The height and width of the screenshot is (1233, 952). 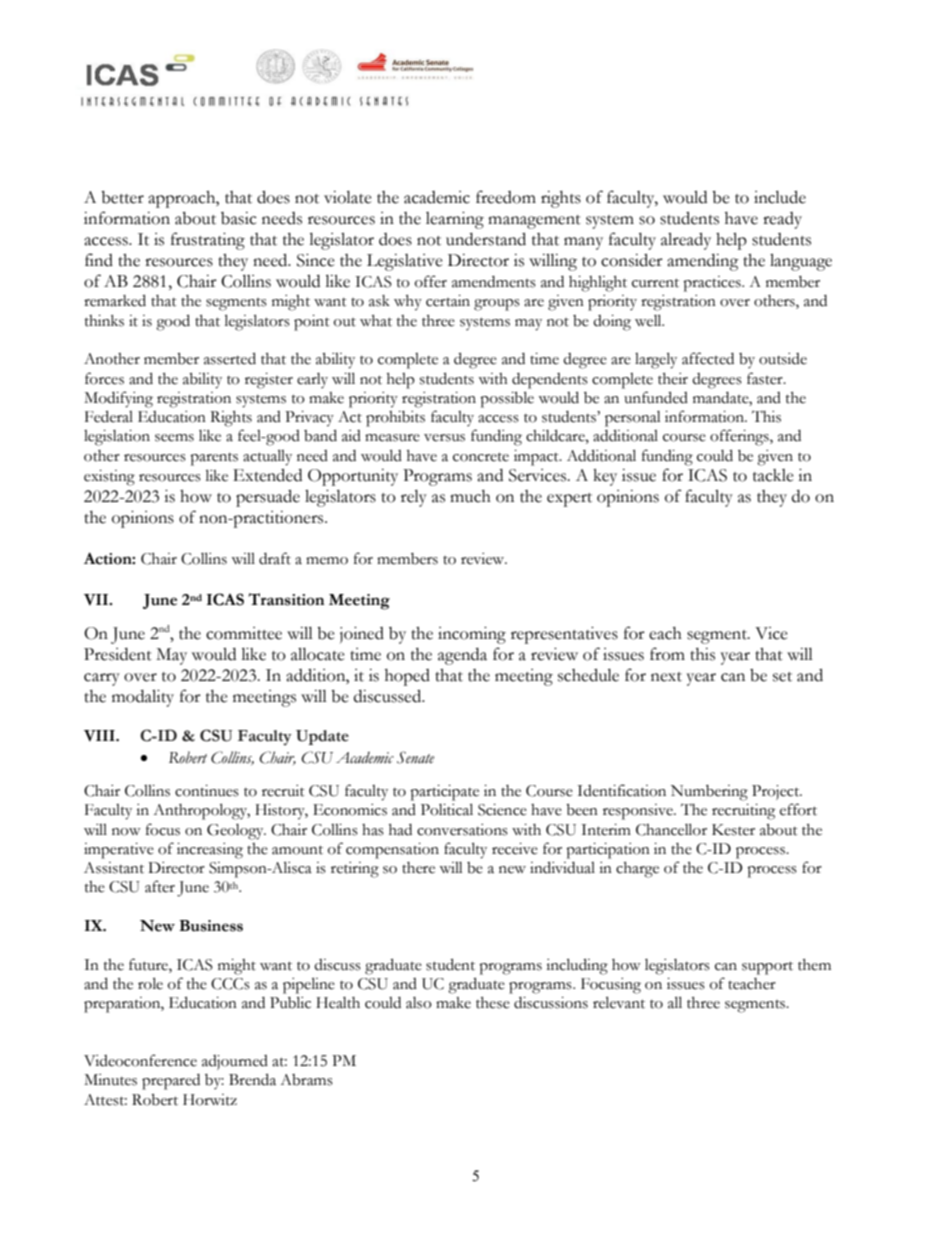 I want to click on learning, so click(x=455, y=220).
